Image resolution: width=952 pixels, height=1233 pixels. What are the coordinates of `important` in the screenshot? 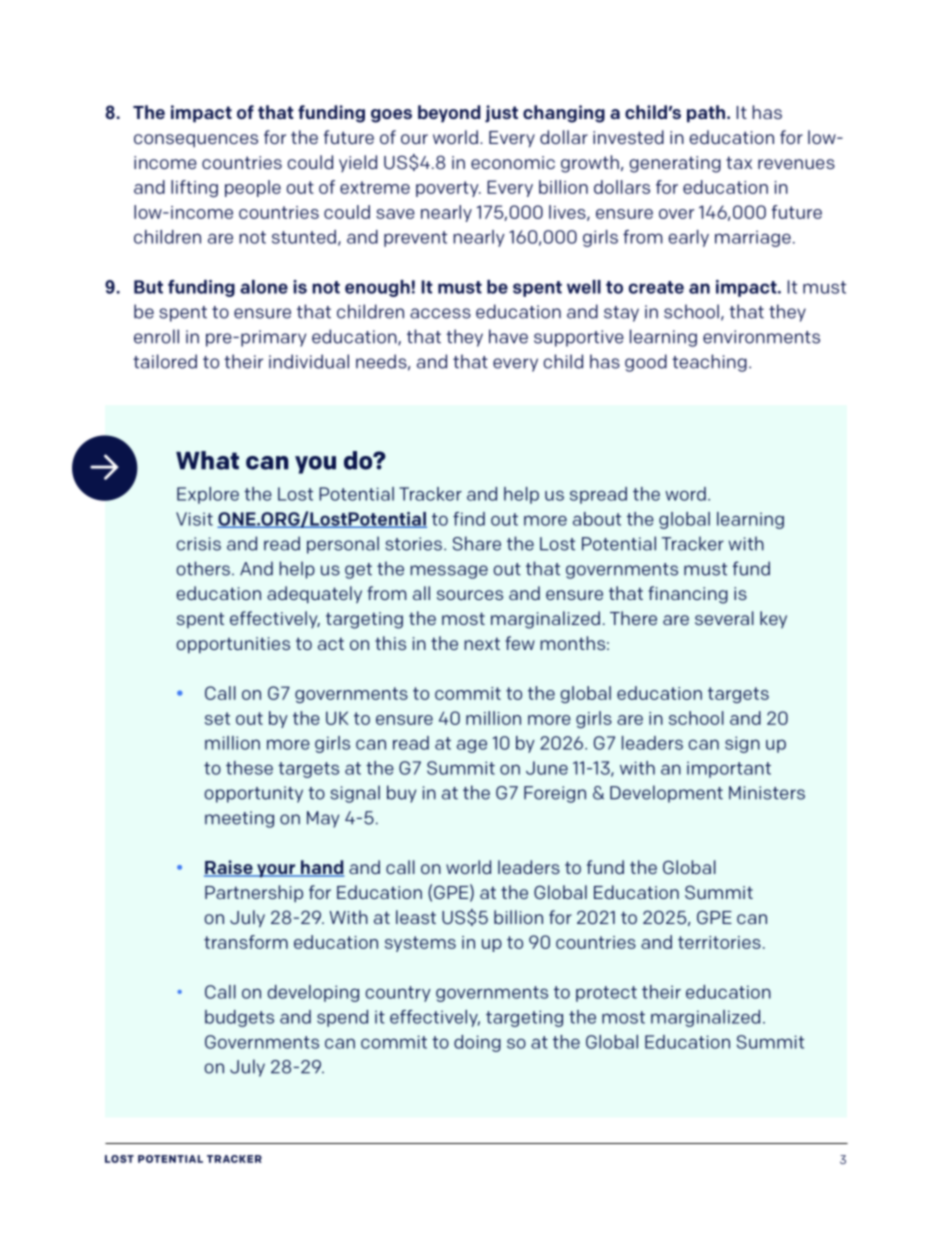 It's located at (729, 769).
